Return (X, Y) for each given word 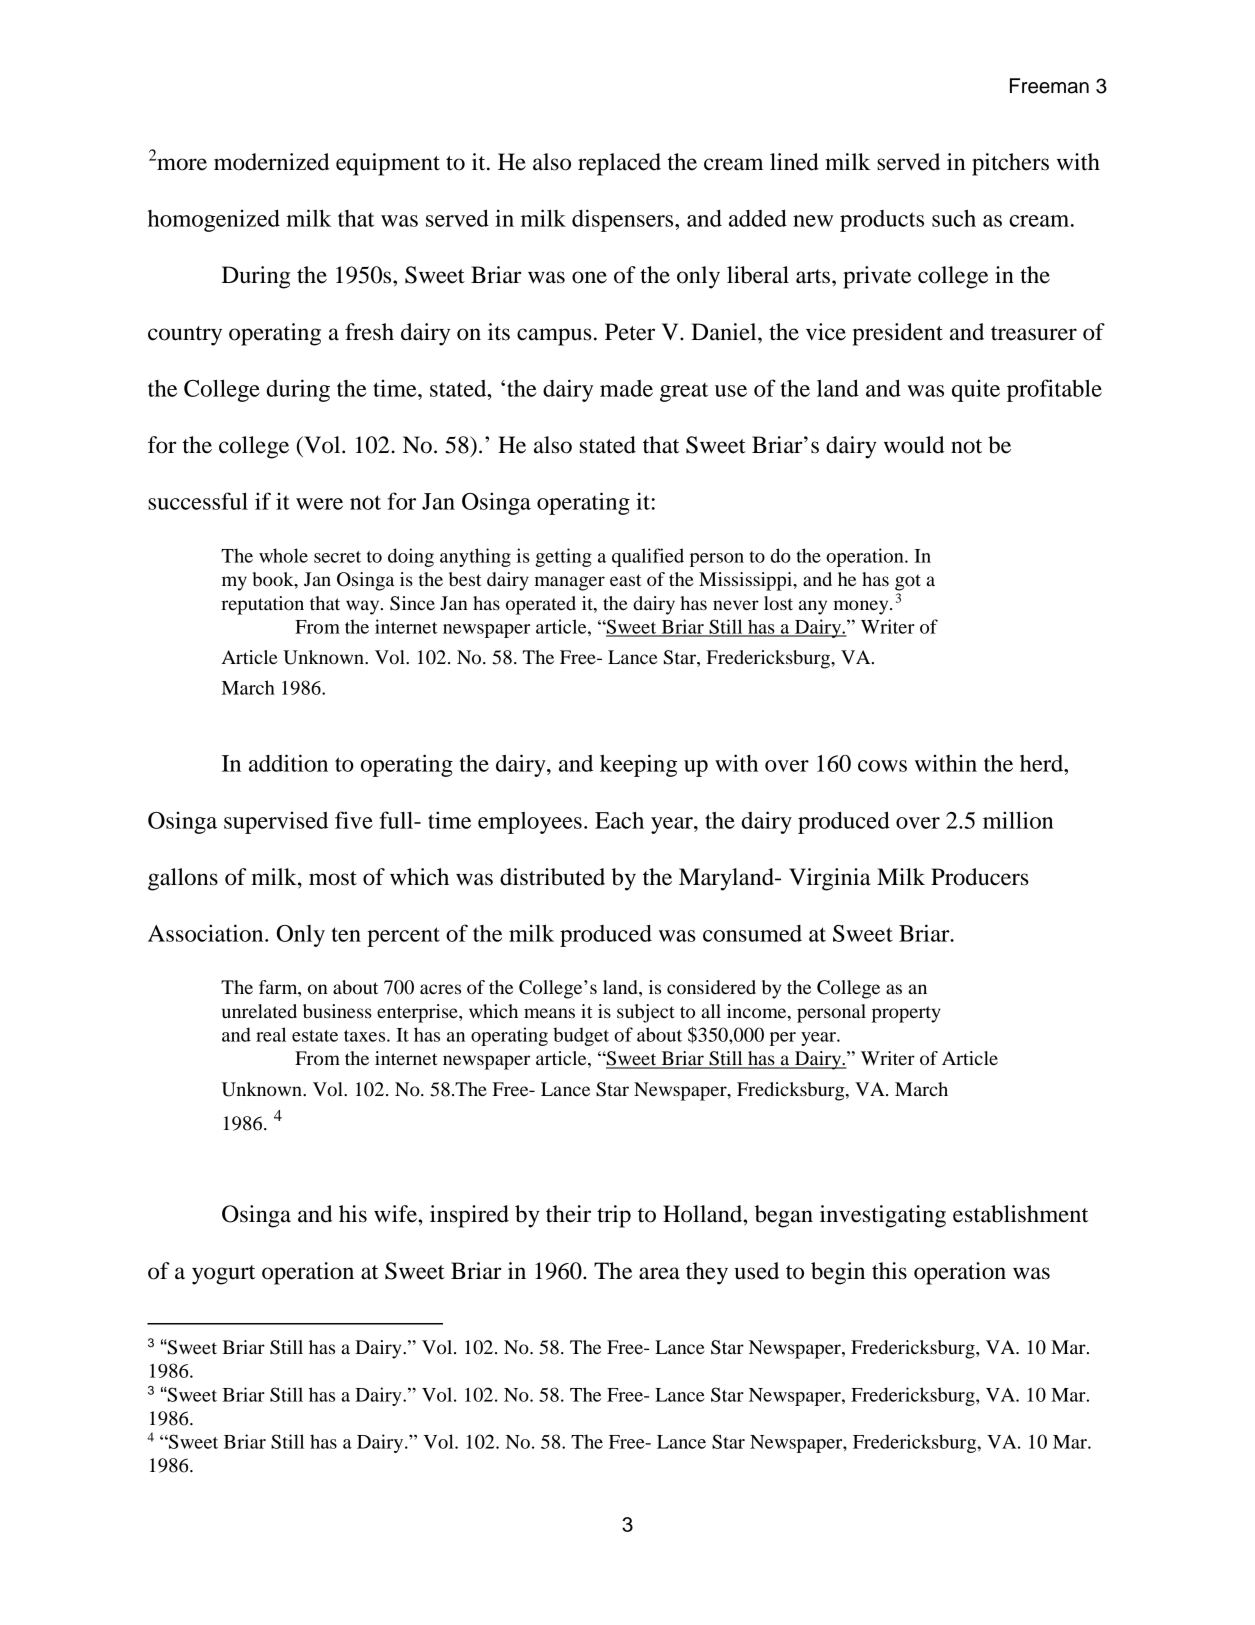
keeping (638, 765)
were (319, 504)
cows (882, 766)
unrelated (259, 1011)
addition (288, 763)
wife (396, 1214)
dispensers (624, 220)
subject (646, 1013)
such (954, 218)
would (914, 445)
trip (614, 1216)
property (906, 1014)
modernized (271, 162)
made (626, 388)
